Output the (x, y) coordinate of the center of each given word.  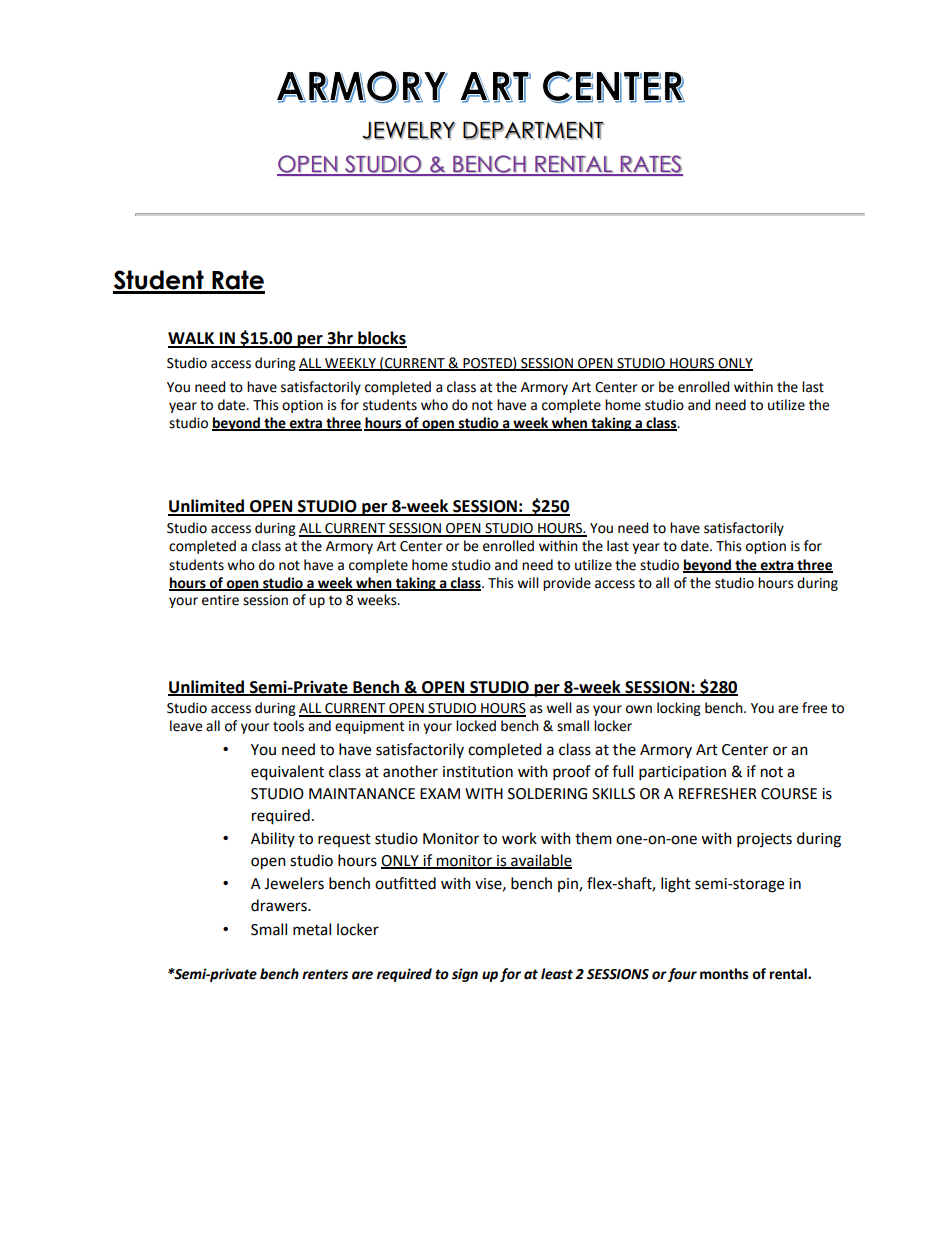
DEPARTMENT (534, 131)
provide (567, 584)
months (724, 974)
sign (465, 975)
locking (679, 709)
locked (476, 726)
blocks (381, 339)
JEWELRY (409, 131)
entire (220, 600)
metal (312, 929)
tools (288, 726)
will (528, 582)
